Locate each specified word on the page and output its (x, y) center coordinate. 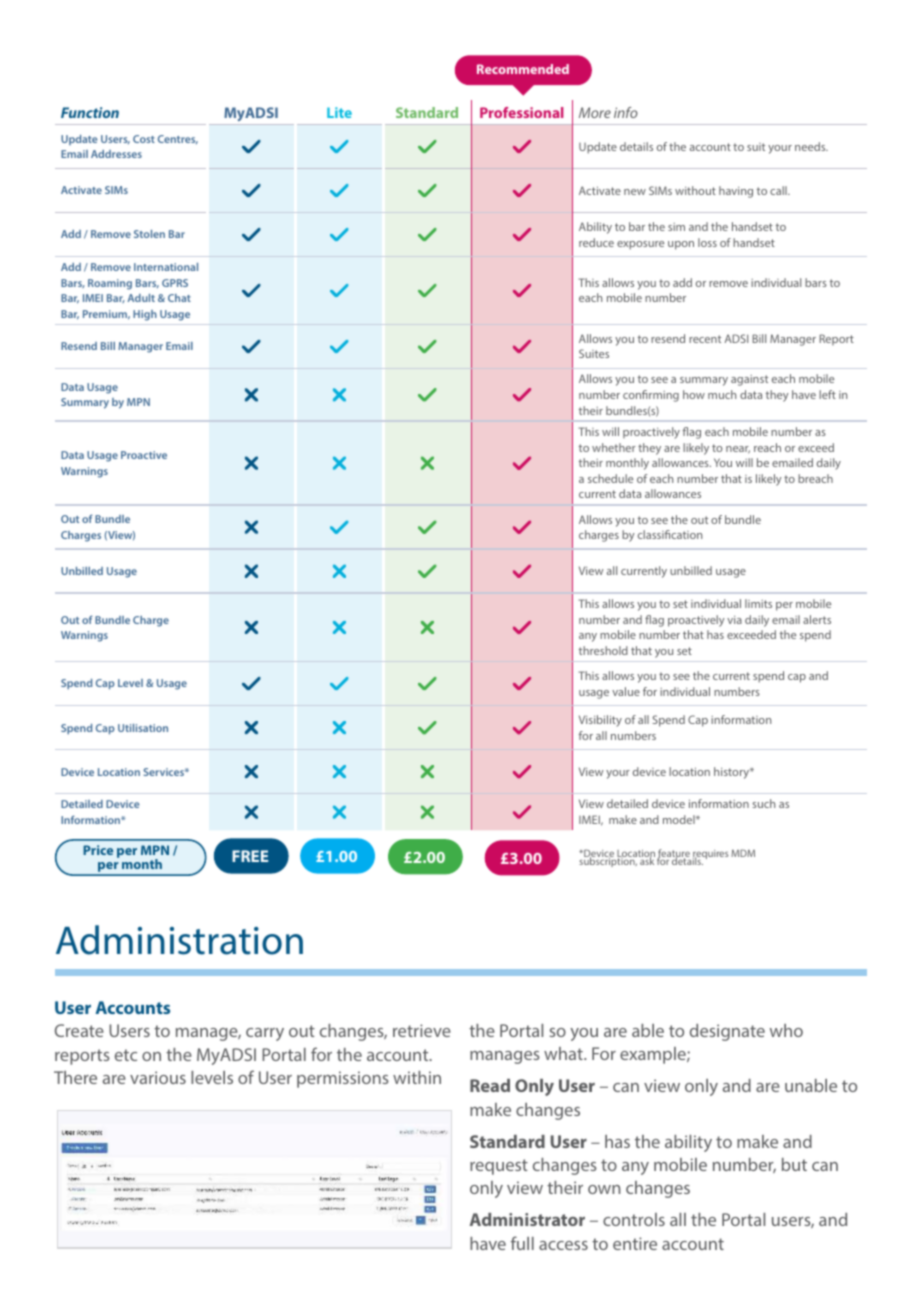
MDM (743, 853)
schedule (610, 478)
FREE (250, 856)
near (738, 450)
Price (98, 850)
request (499, 1167)
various (158, 1077)
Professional (521, 112)
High (145, 315)
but (794, 1164)
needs (811, 146)
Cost (144, 139)
